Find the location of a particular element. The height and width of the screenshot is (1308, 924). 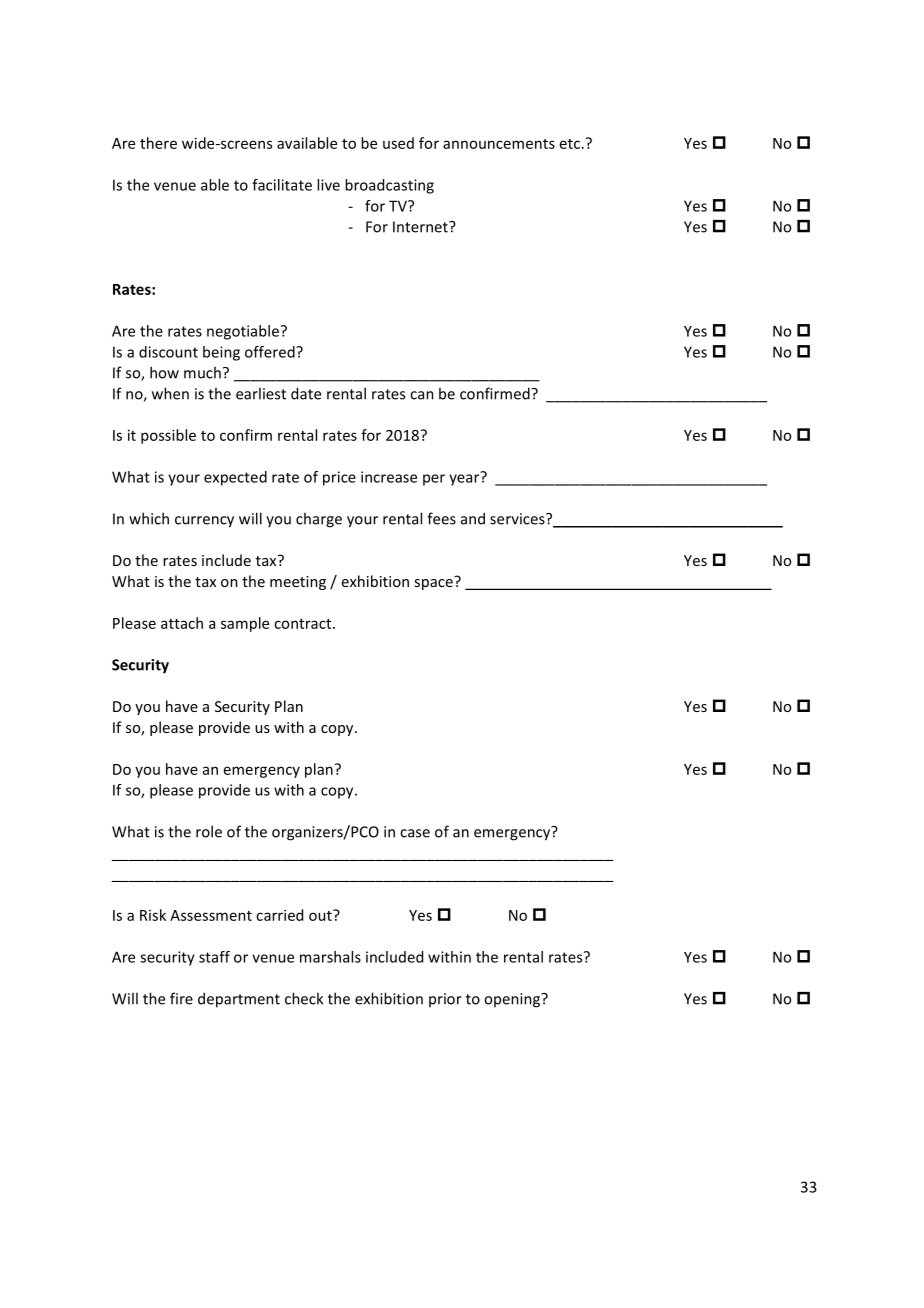

meeting is located at coordinates (298, 583).
